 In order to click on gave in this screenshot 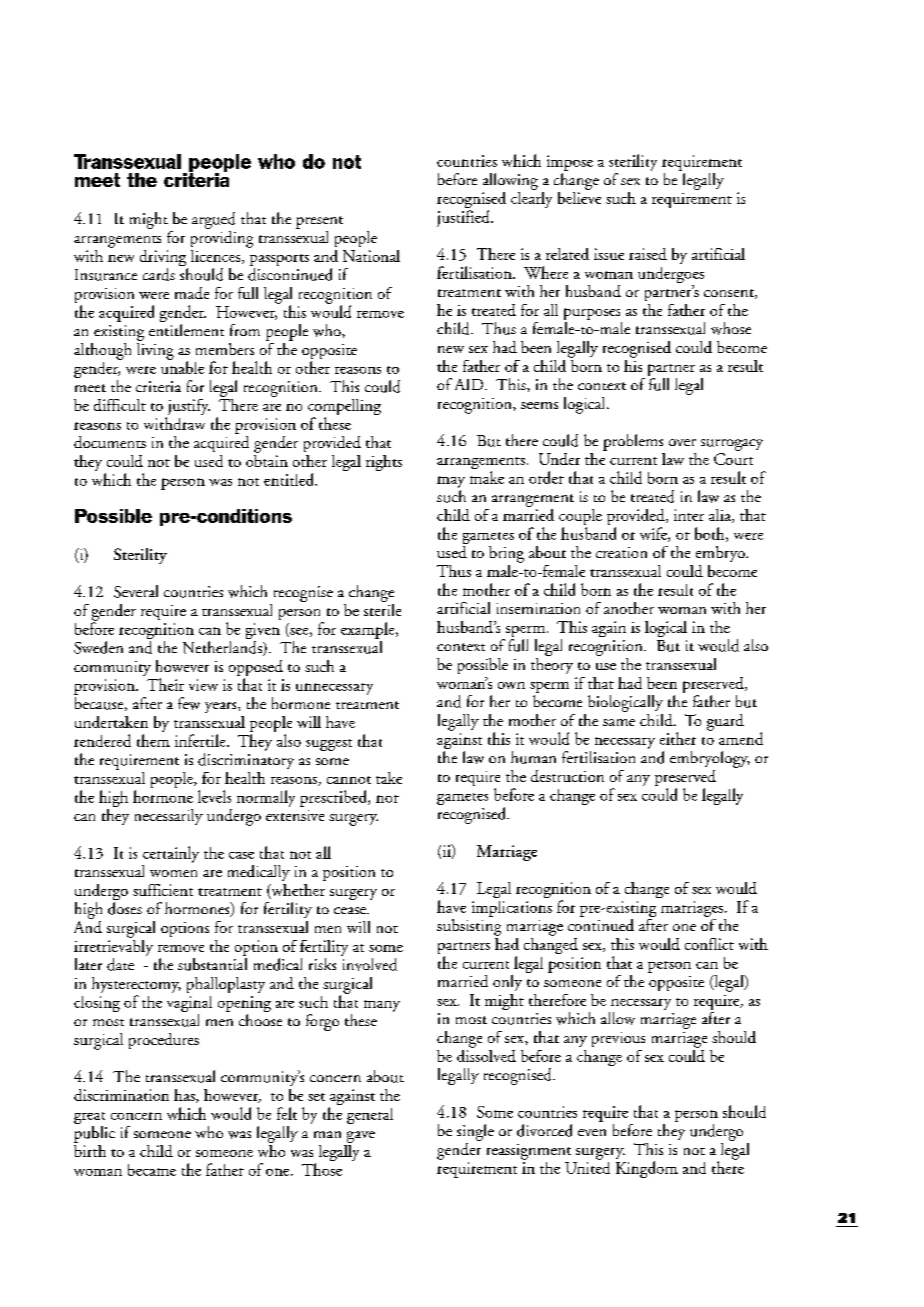, I will do `click(361, 1137)`.
